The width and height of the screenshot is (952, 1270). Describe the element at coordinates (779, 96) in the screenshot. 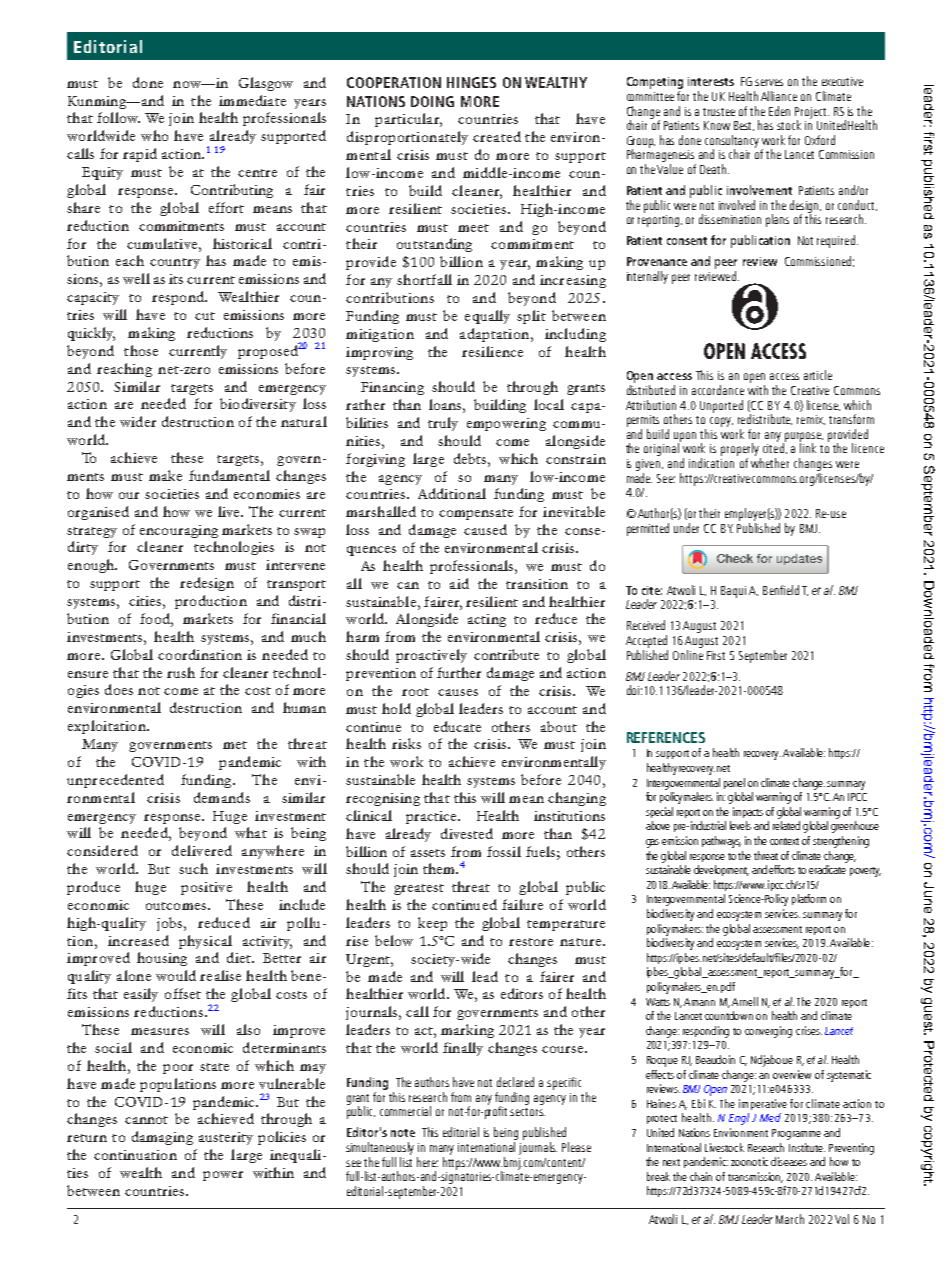

I see `Alliance` at that location.
